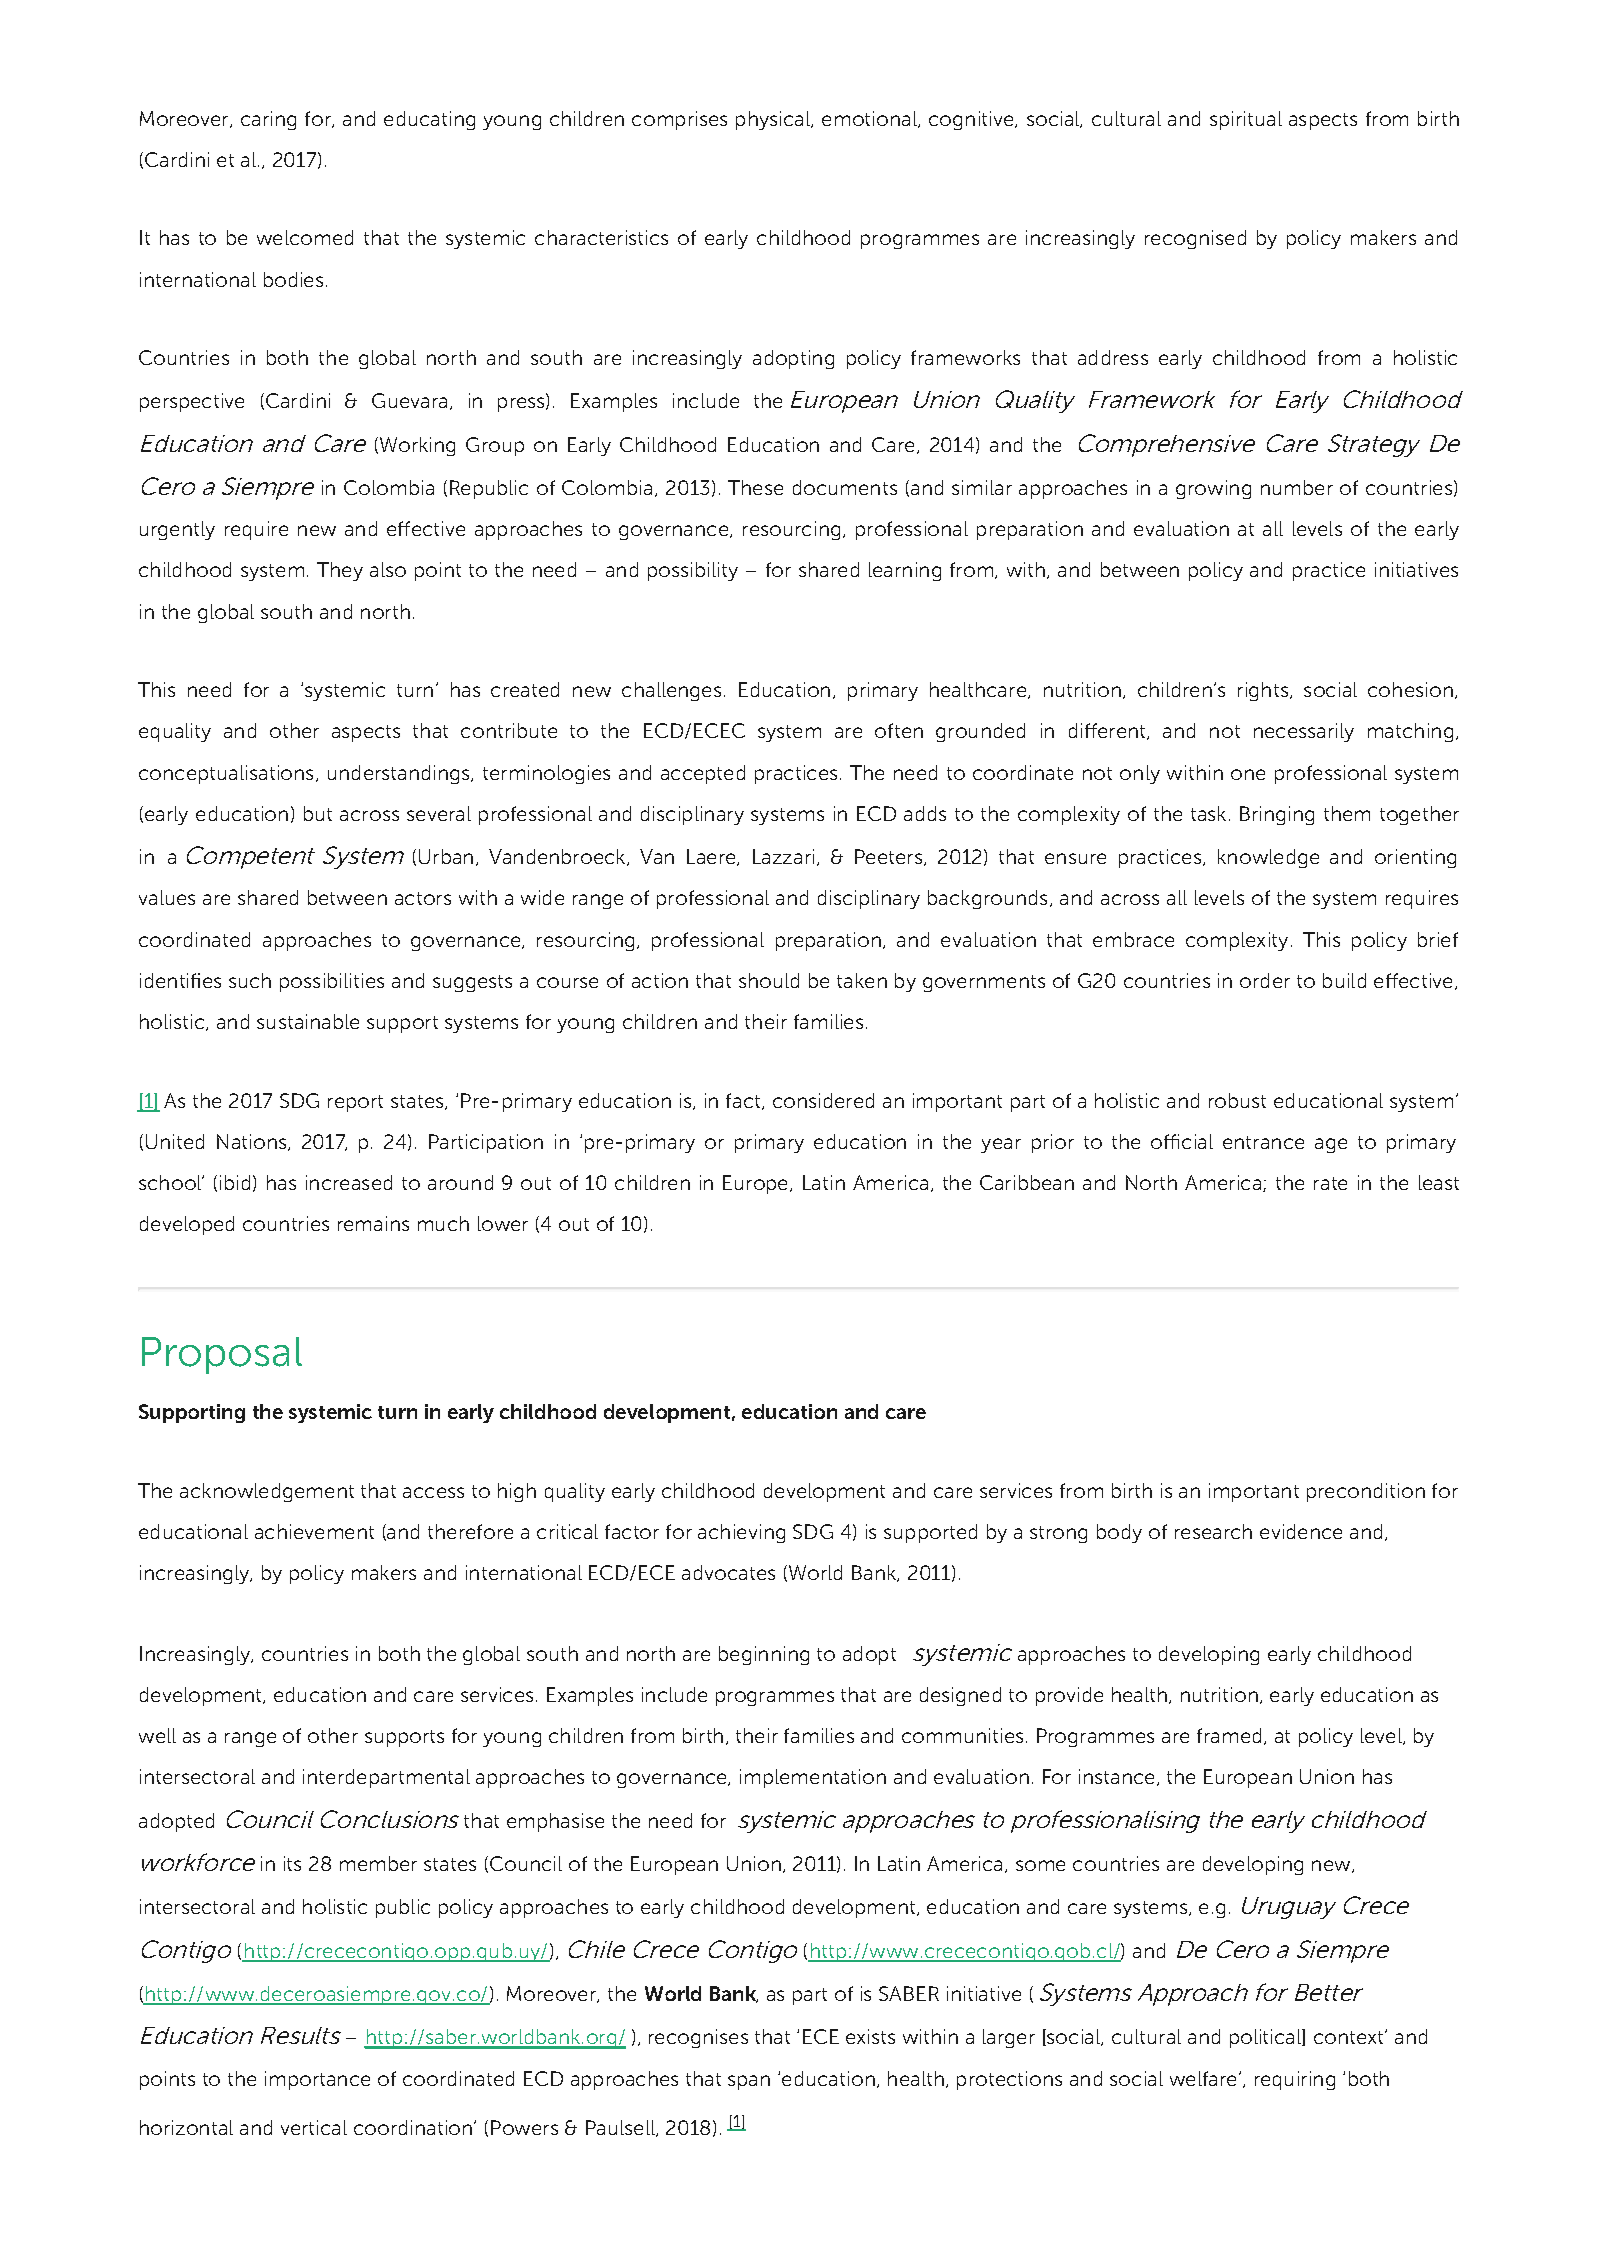  I want to click on achievement, so click(314, 1531).
